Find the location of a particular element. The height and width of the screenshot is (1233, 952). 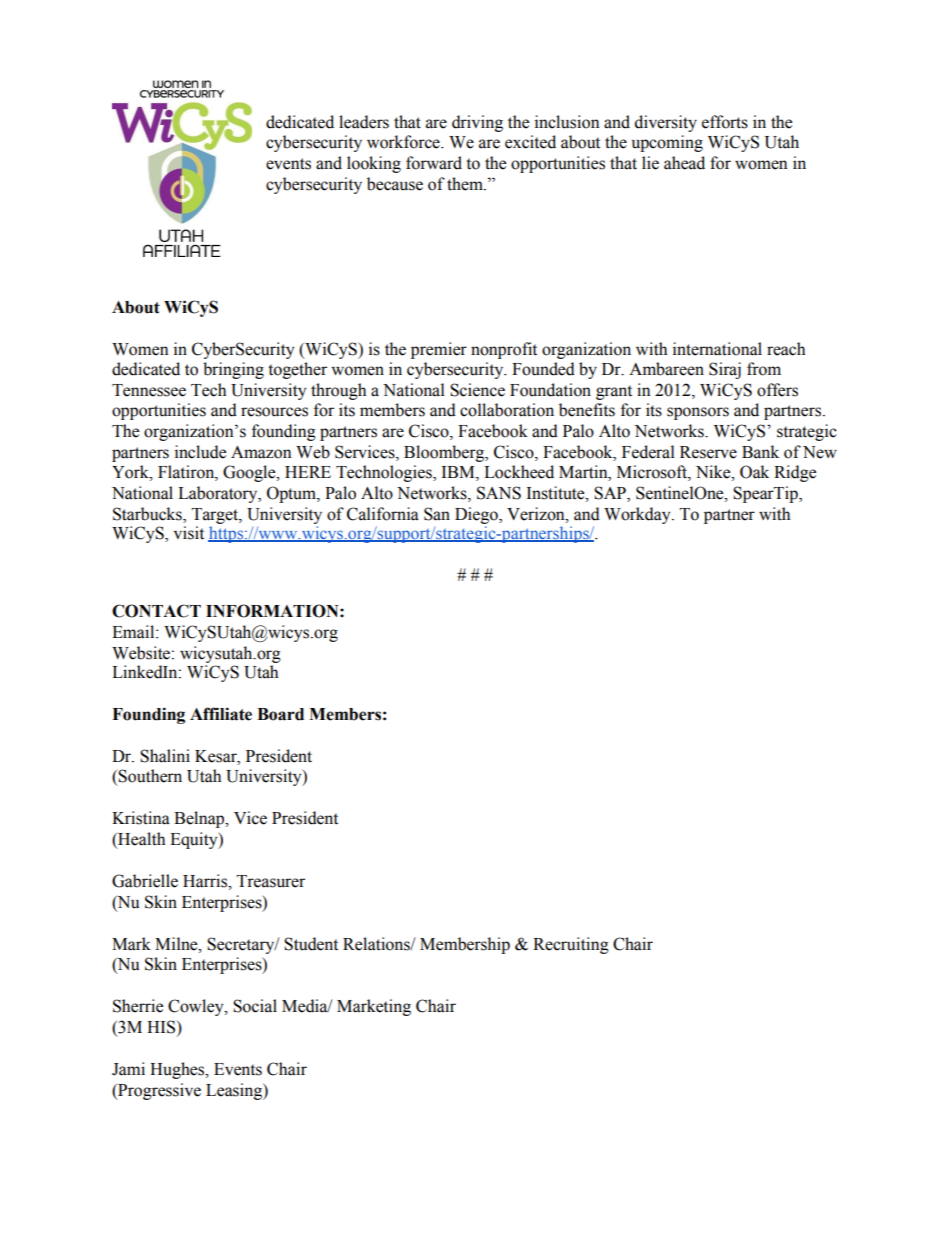

Hughes is located at coordinates (178, 1070).
